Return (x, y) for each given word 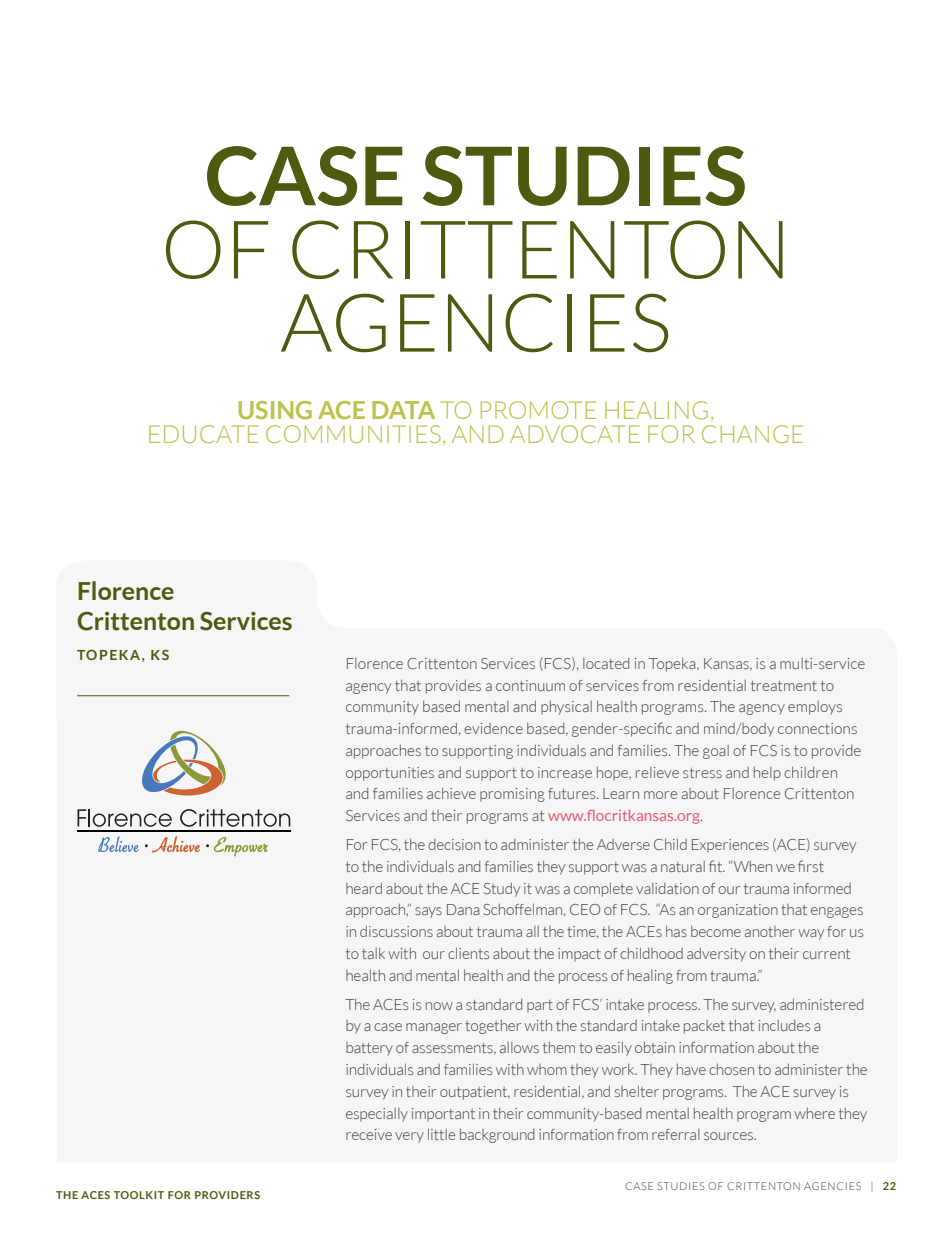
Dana (463, 909)
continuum (530, 685)
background (497, 1135)
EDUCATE (204, 434)
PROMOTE (538, 410)
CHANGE (752, 434)
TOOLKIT (139, 1195)
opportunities (390, 774)
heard (364, 888)
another (770, 931)
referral (676, 1134)
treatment (784, 686)
